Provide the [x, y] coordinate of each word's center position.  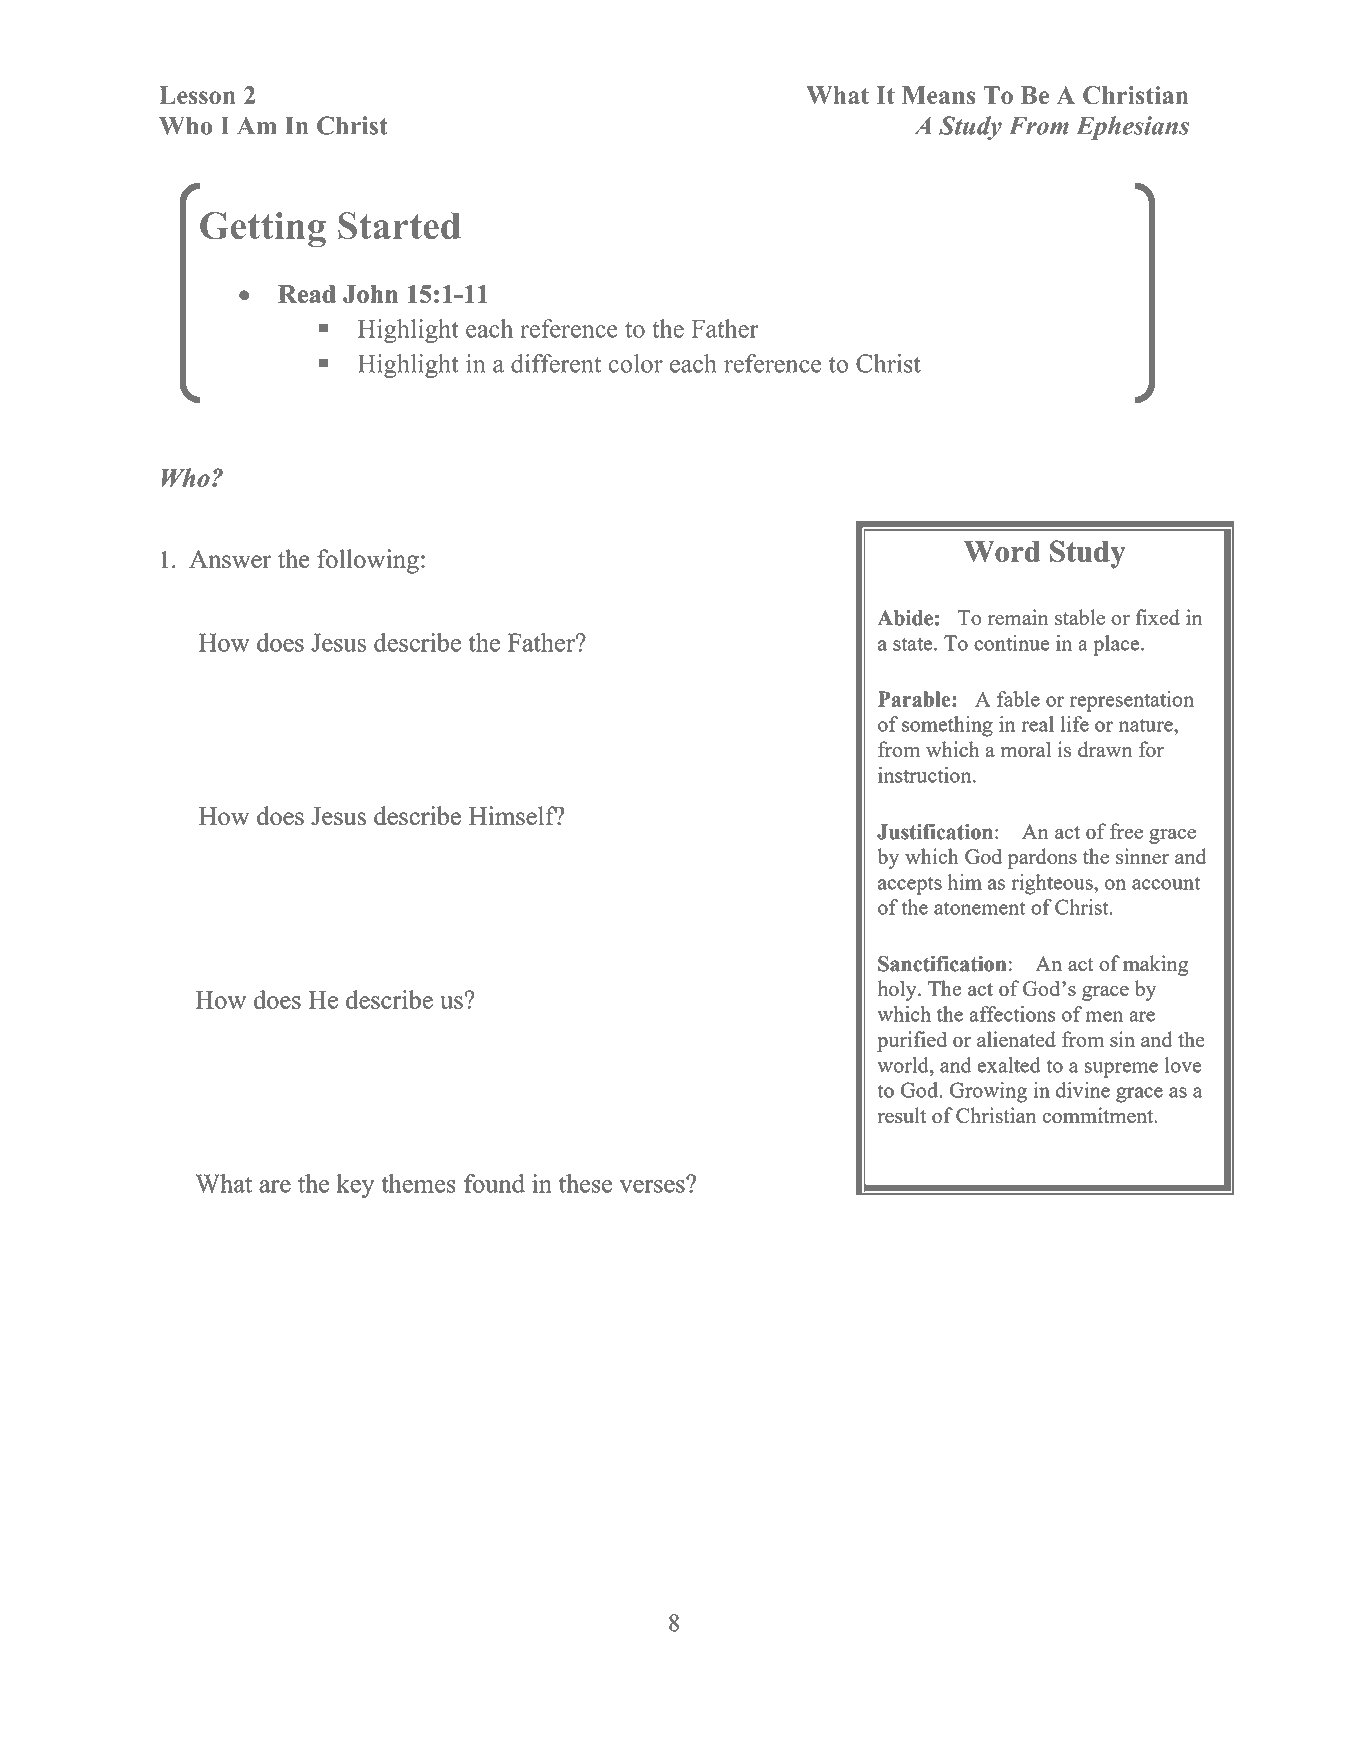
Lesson [197, 95]
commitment [1099, 1115]
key [356, 1186]
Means [938, 95]
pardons [1042, 858]
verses [653, 1185]
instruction [926, 775]
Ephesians [1132, 128]
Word [1002, 551]
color [635, 363]
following [368, 561]
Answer [230, 559]
